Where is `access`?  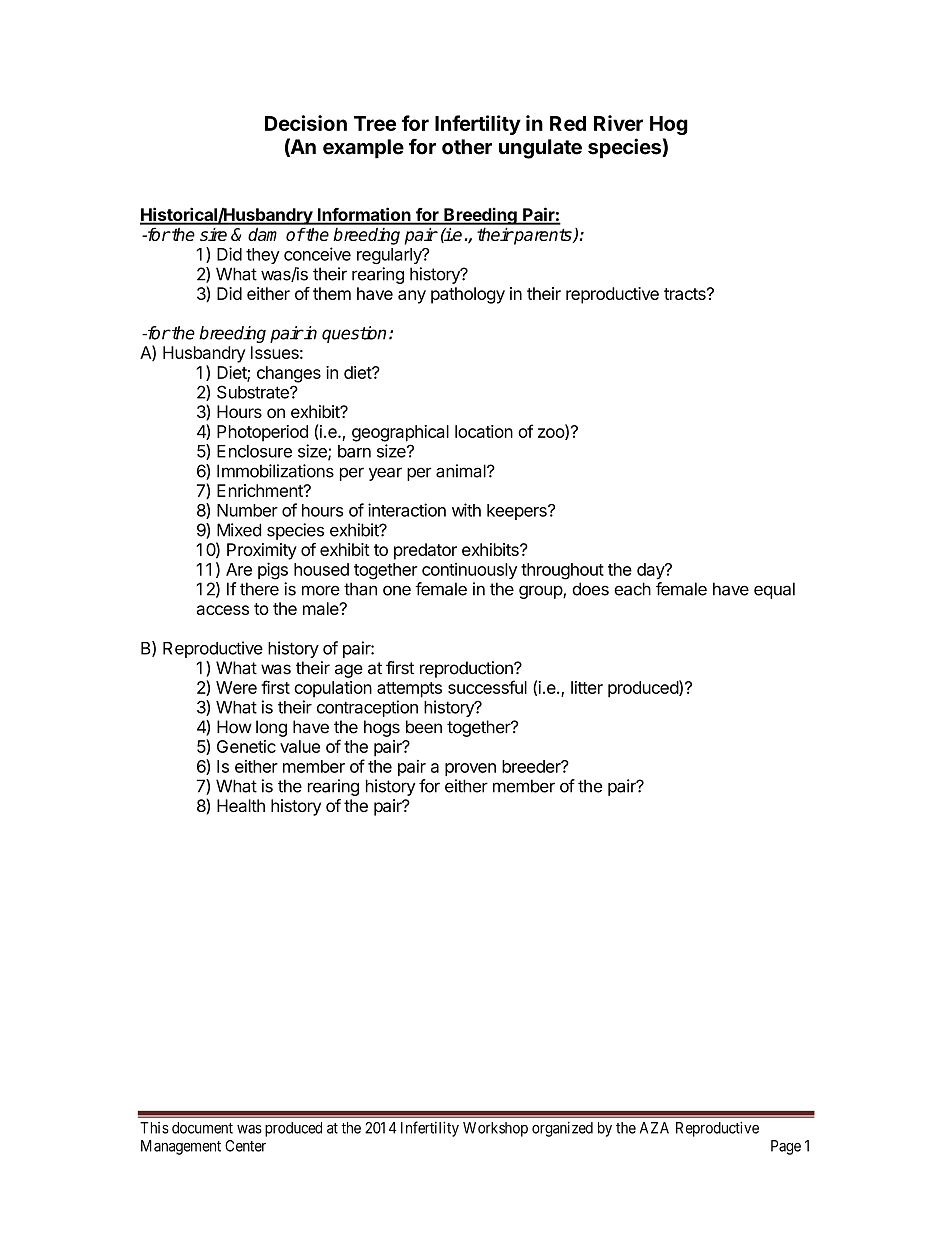 access is located at coordinates (223, 610).
